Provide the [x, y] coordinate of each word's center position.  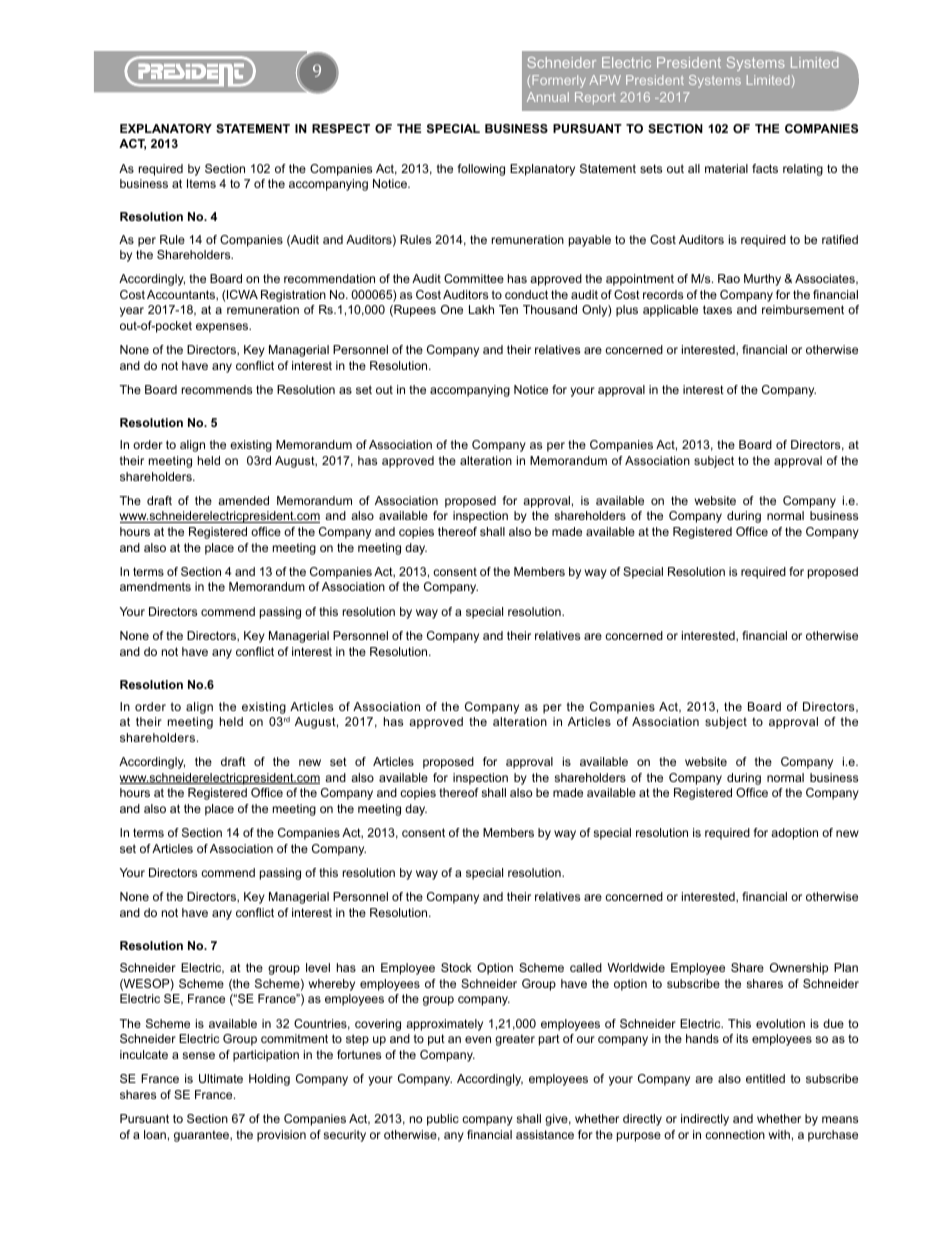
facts [765, 168]
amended [243, 500]
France [215, 1094]
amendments [155, 586]
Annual [548, 97]
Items [201, 183]
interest [703, 389]
